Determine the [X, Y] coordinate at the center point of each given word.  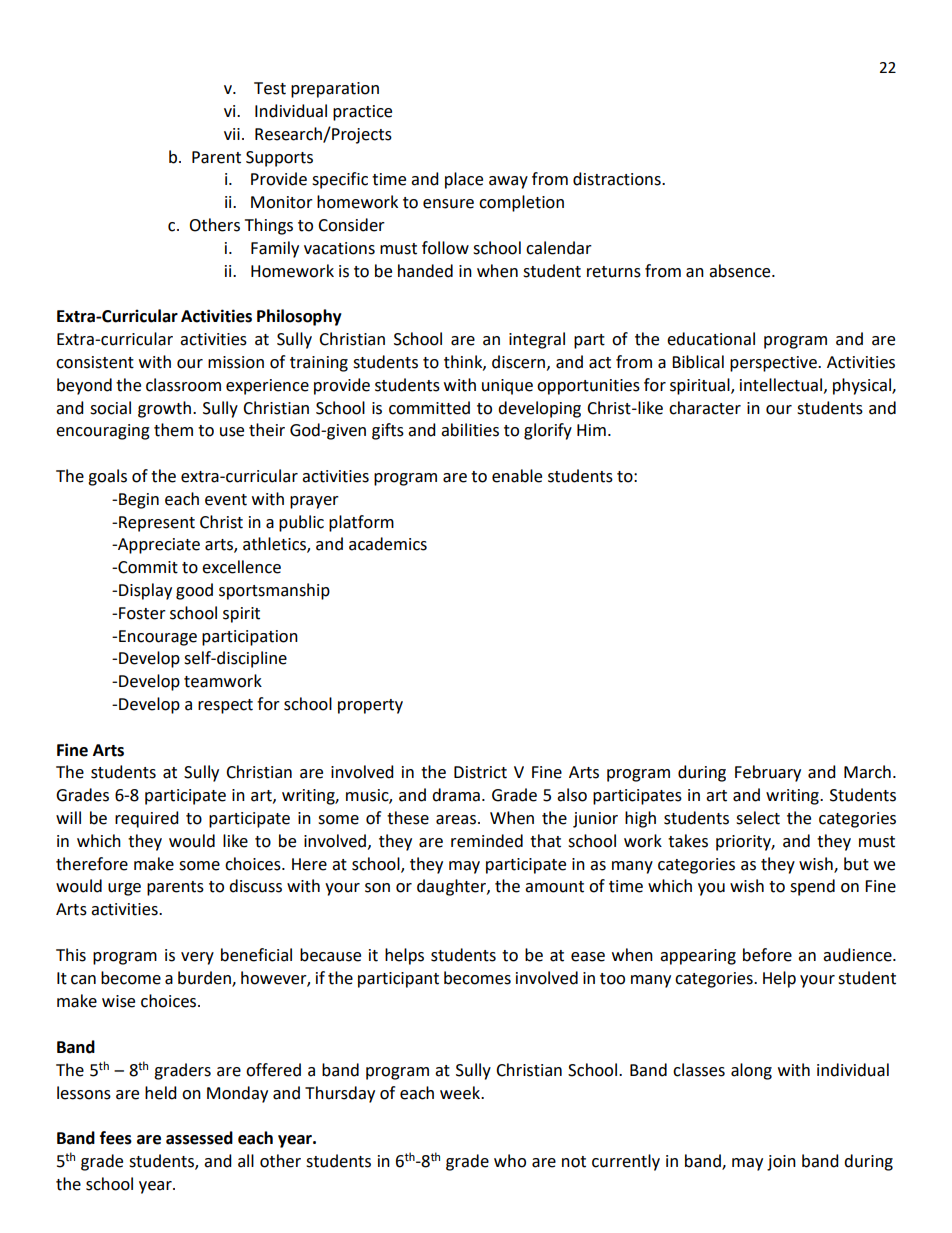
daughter [452, 887]
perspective [774, 364]
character [705, 408]
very [197, 958]
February [768, 773]
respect [225, 706]
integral [537, 340]
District [480, 772]
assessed [199, 1138]
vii [232, 134]
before [767, 955]
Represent [157, 524]
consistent [95, 362]
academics [388, 544]
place [464, 180]
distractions [618, 179]
